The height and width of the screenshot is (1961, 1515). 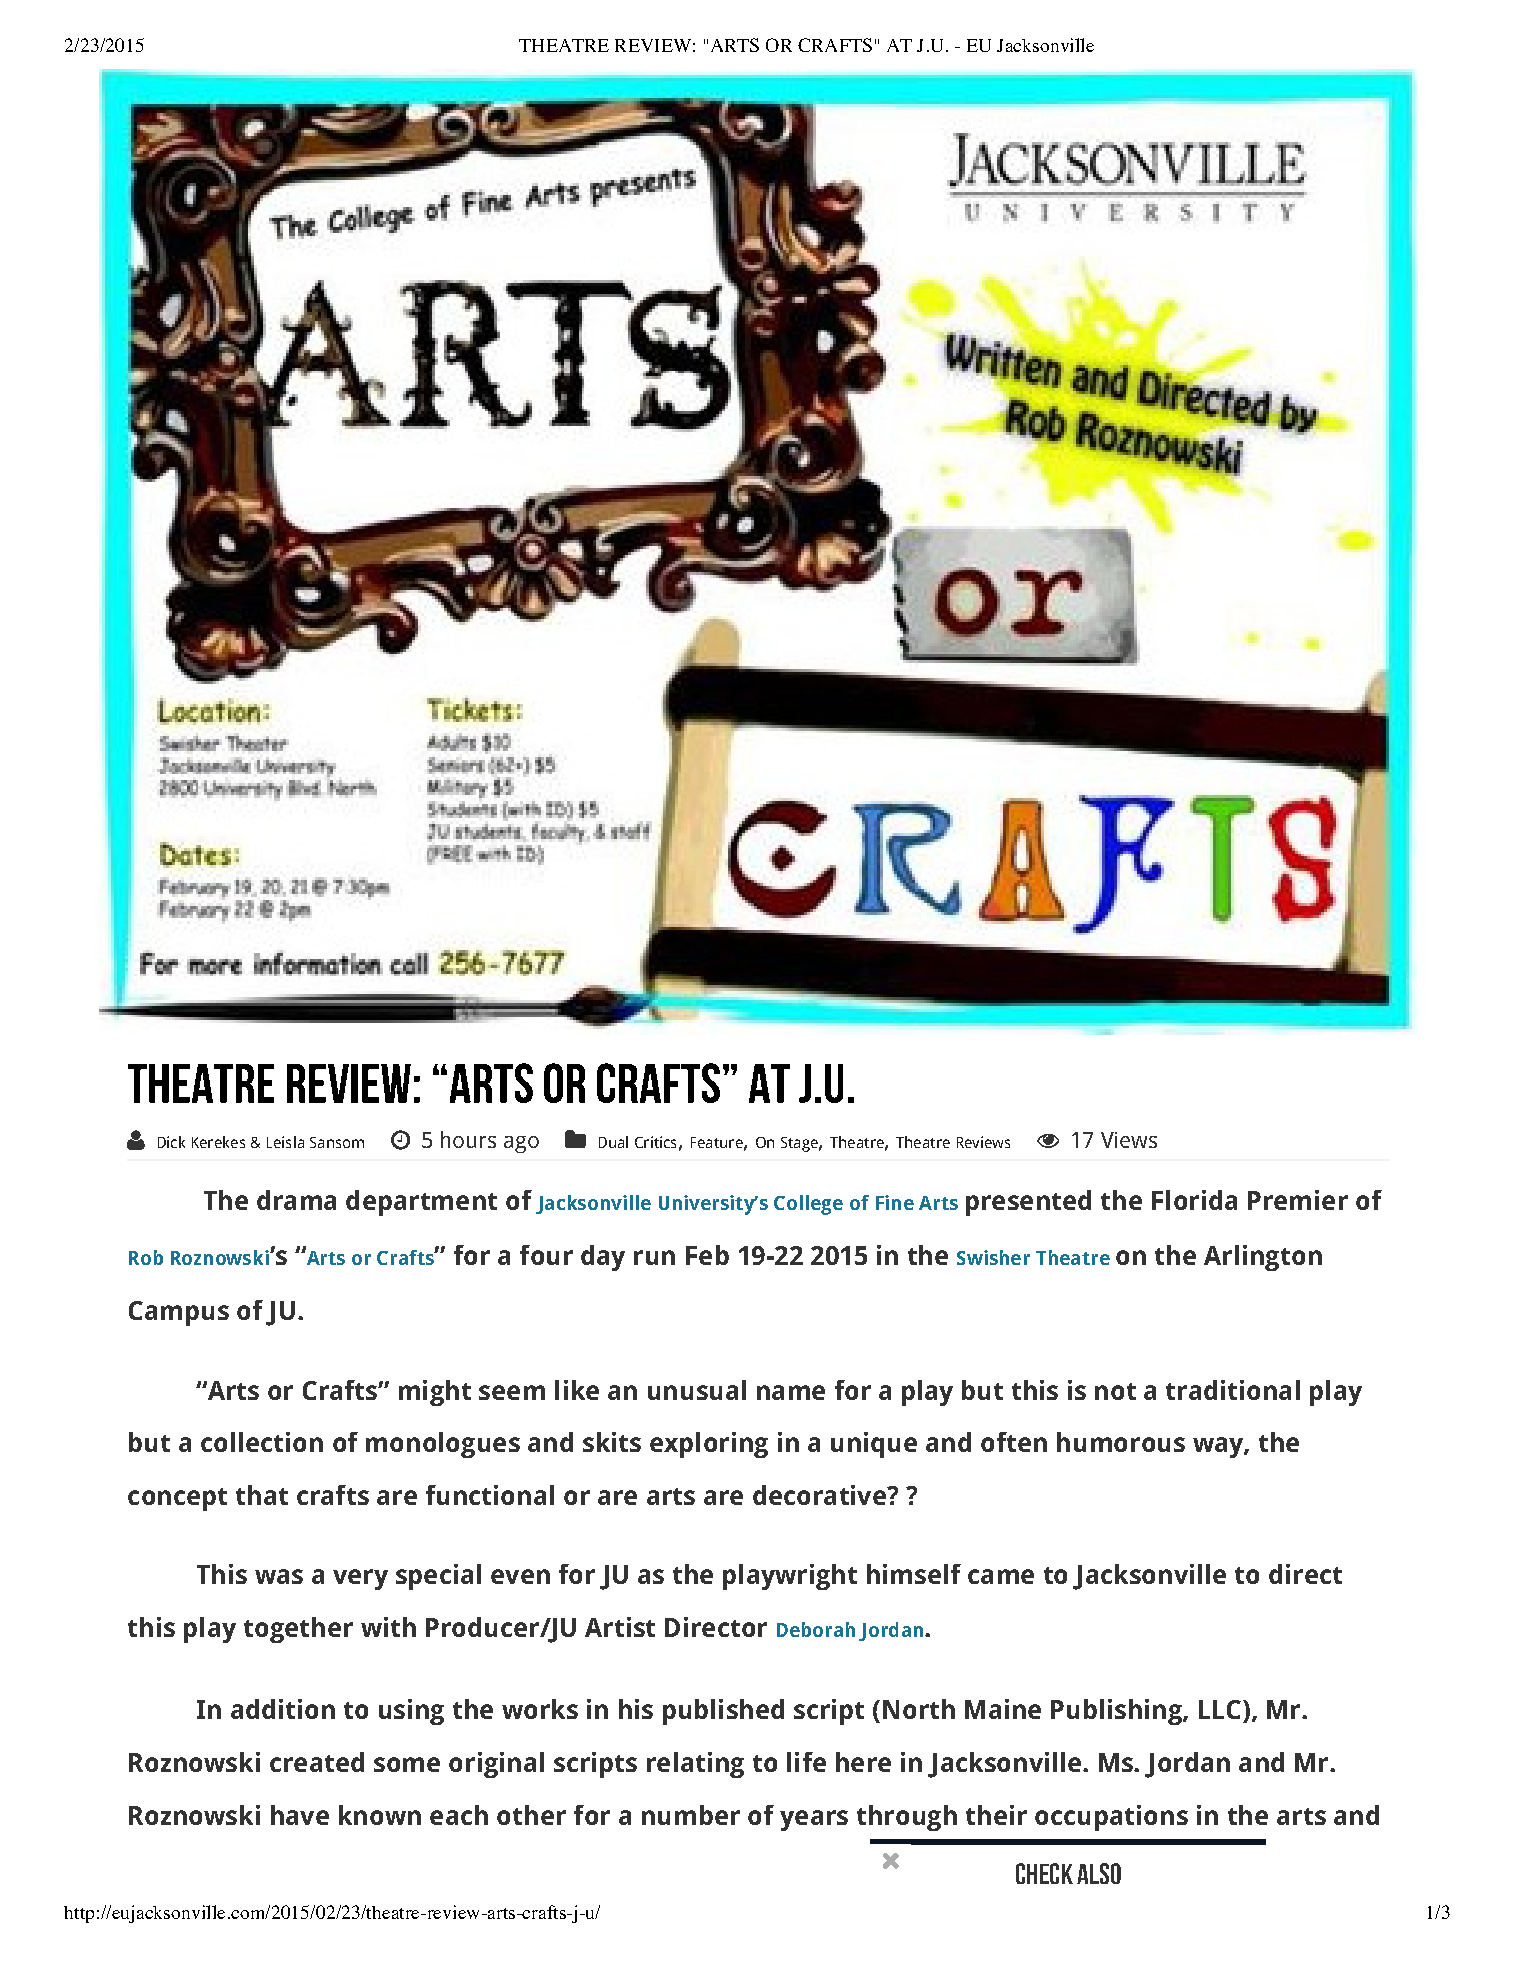 I want to click on Critics, so click(x=655, y=1142).
